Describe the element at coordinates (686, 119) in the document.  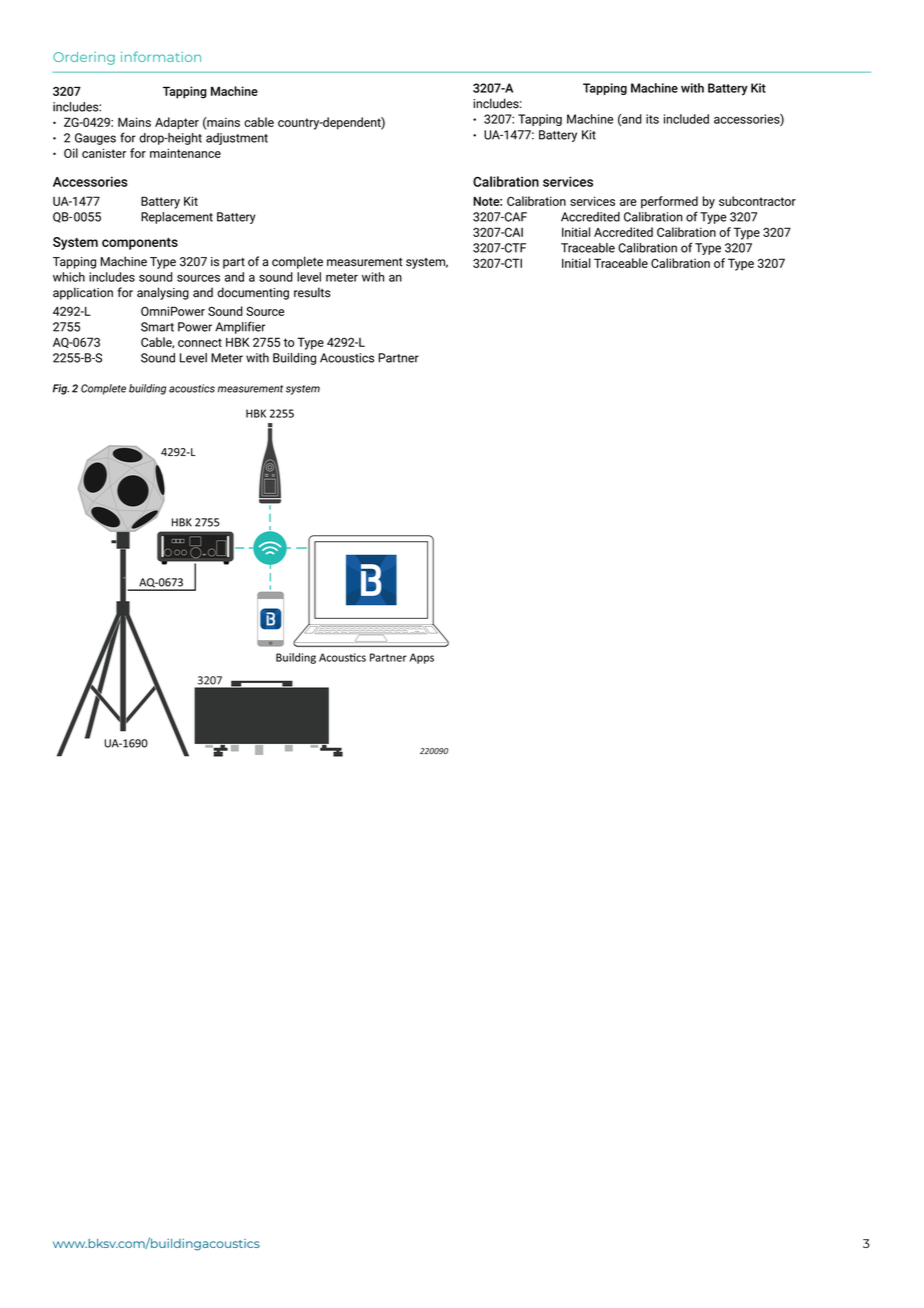
I see `included` at that location.
